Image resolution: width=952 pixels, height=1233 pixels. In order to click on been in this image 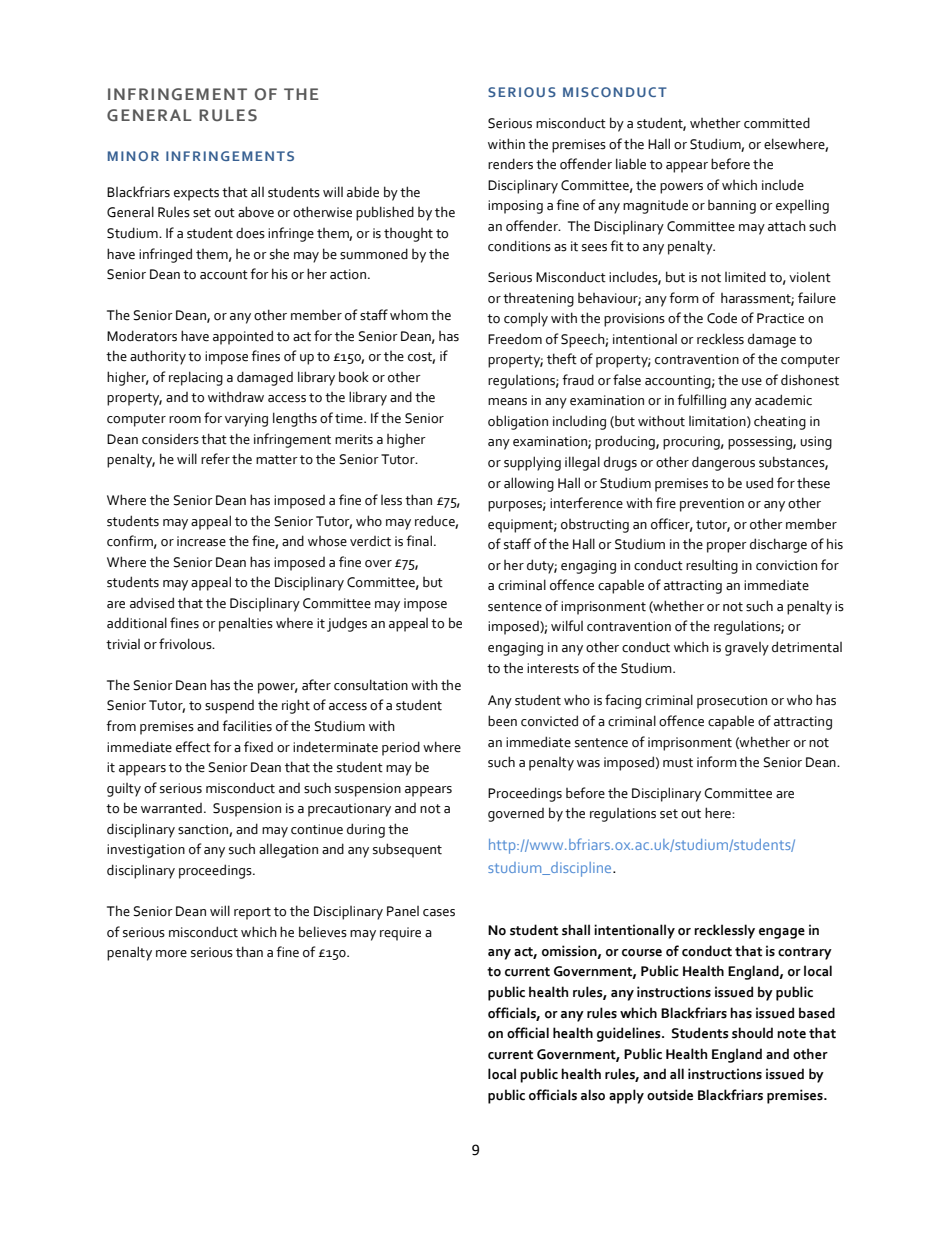, I will do `click(502, 721)`.
